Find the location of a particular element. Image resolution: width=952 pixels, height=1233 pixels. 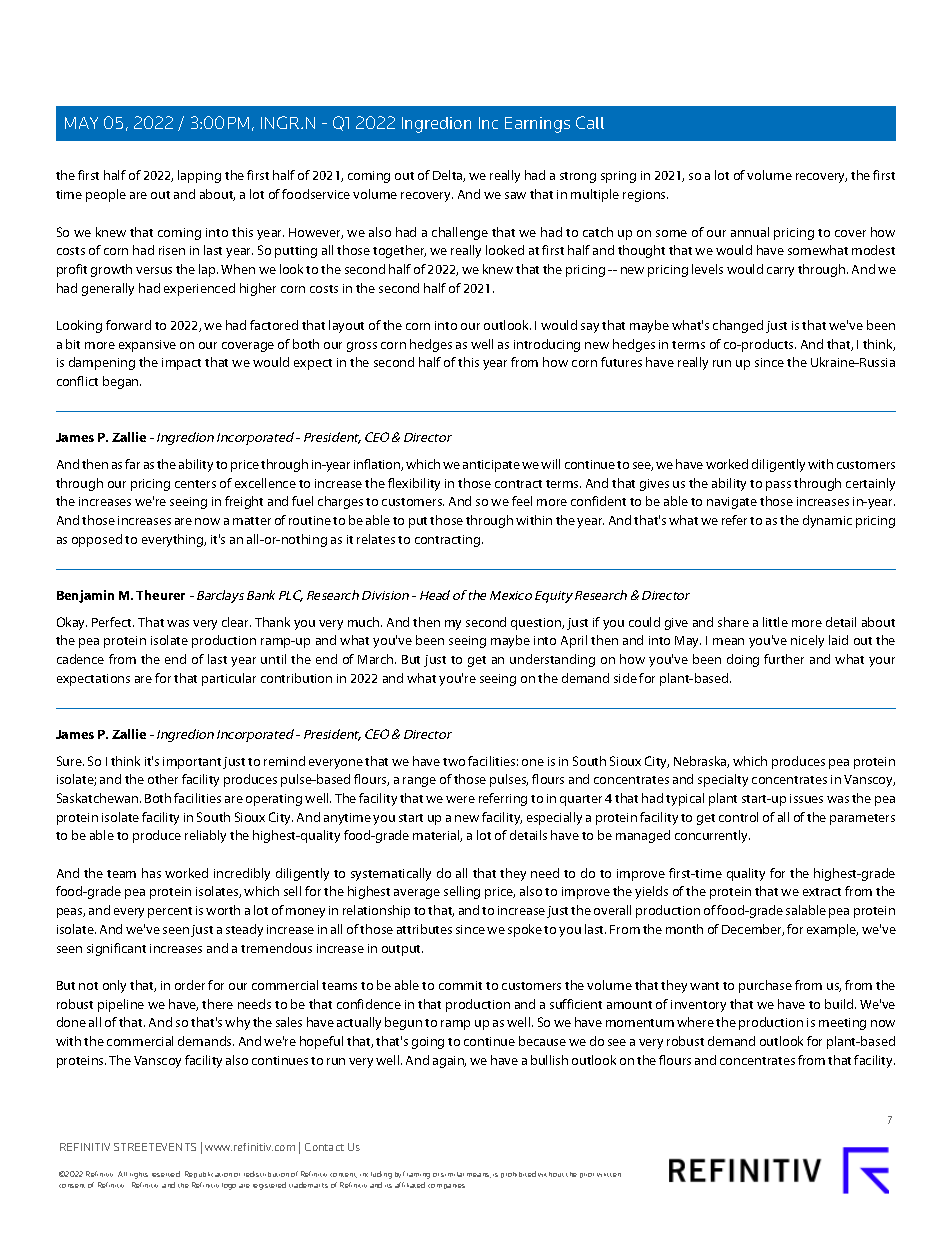

reliably is located at coordinates (205, 836).
